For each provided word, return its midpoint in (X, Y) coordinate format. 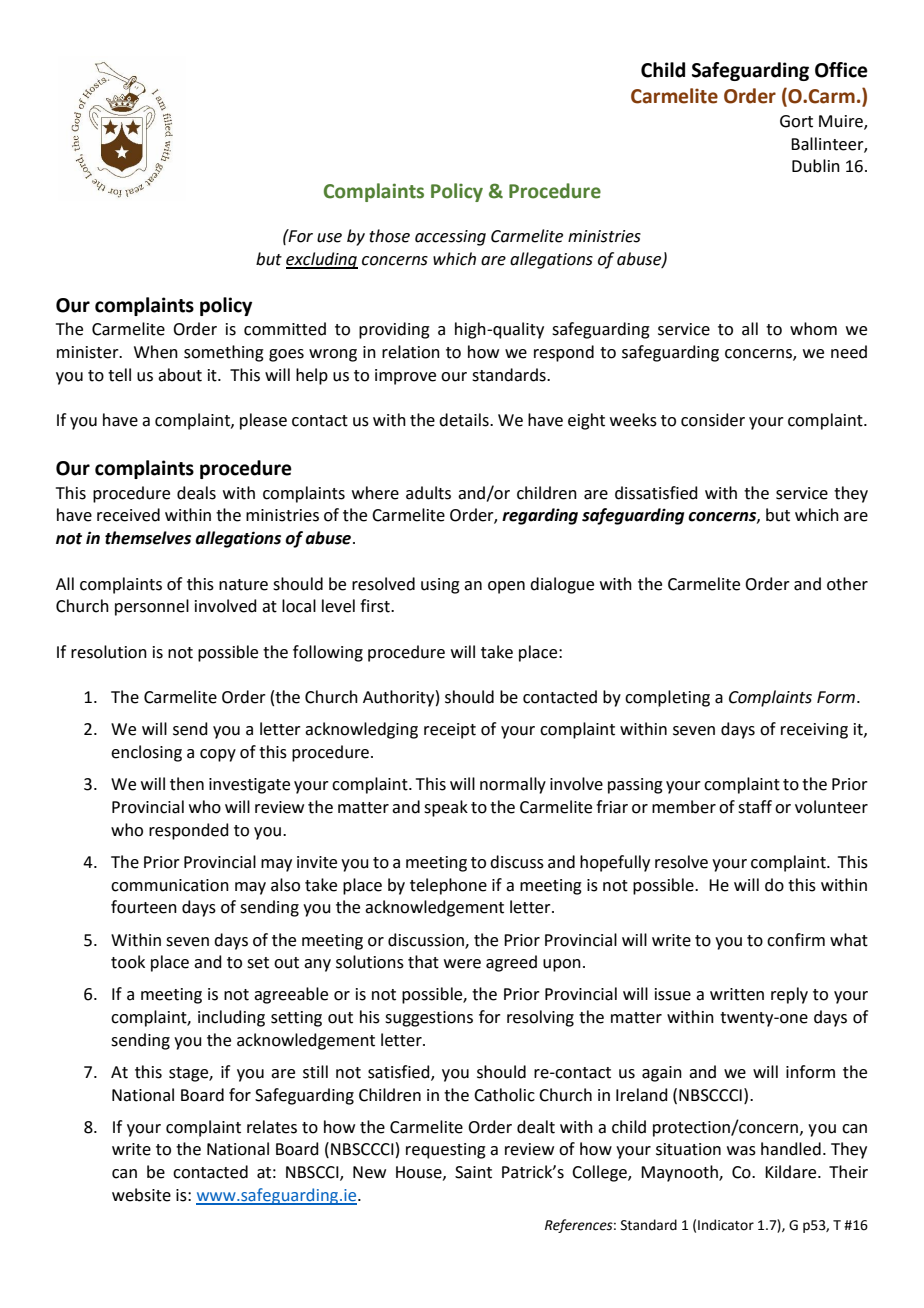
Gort (796, 121)
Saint (473, 1172)
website (141, 1195)
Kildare (792, 1172)
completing (667, 698)
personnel (152, 607)
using (440, 586)
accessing (450, 238)
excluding (322, 260)
